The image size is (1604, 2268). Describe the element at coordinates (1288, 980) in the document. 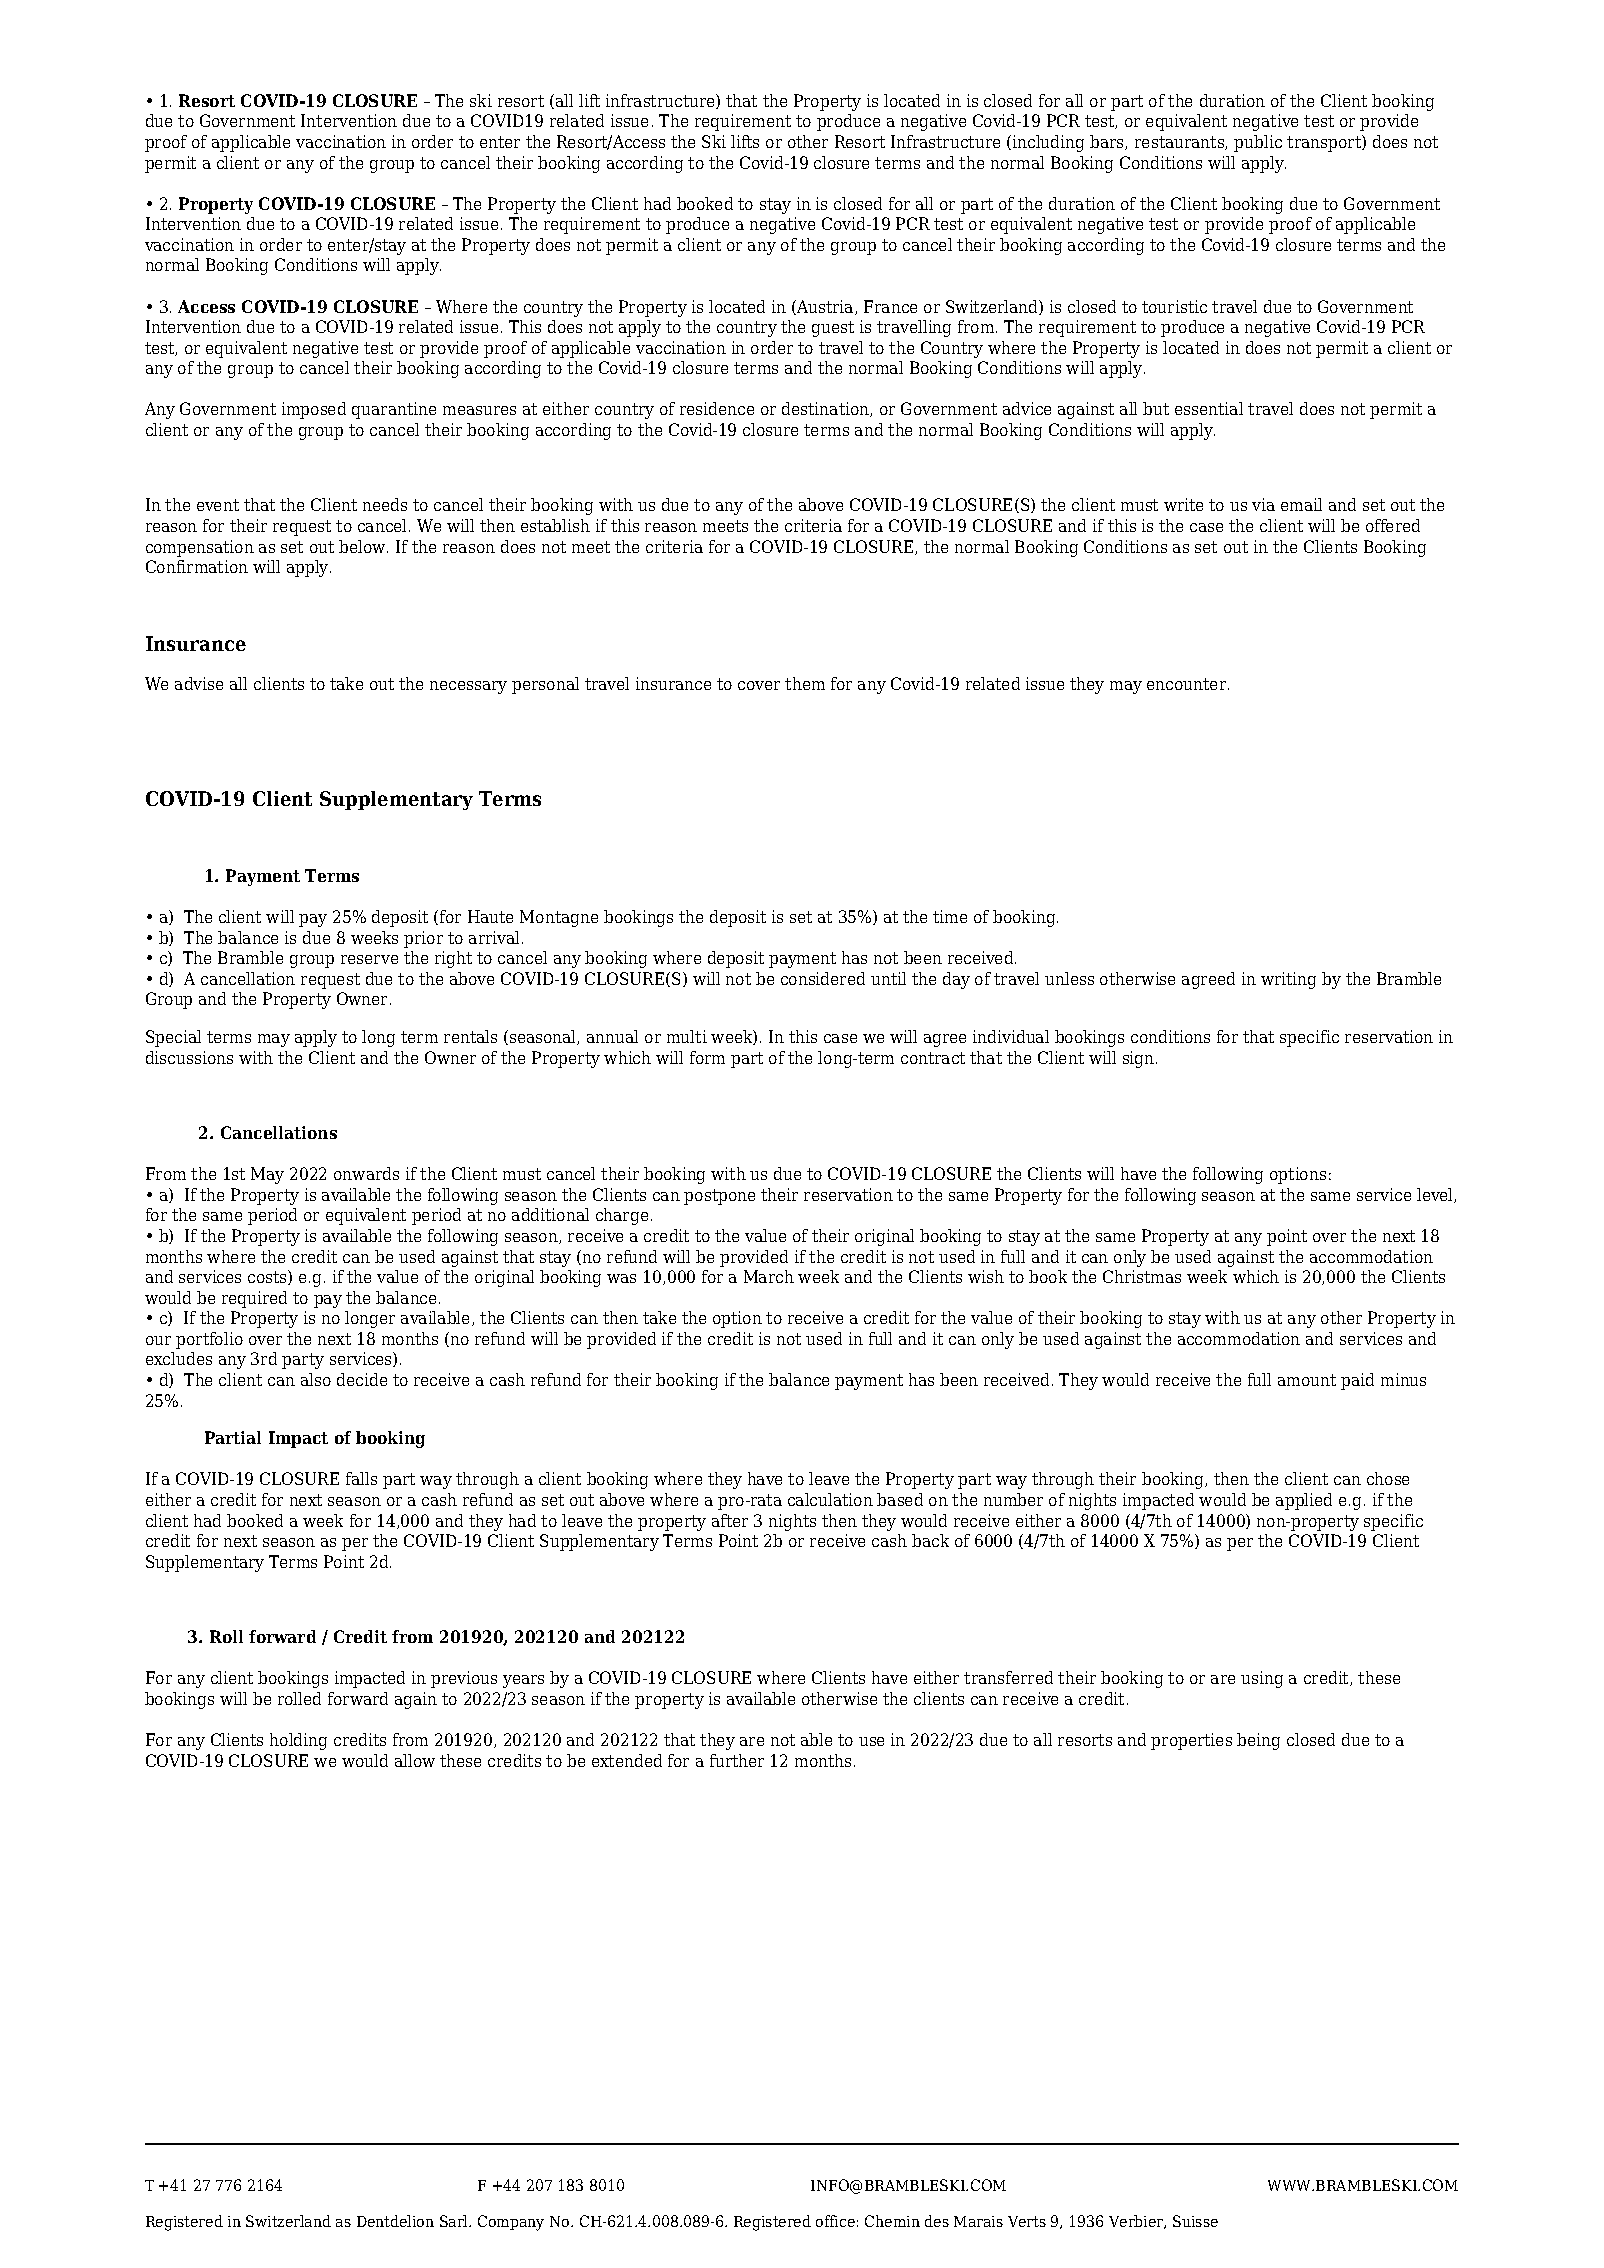

I see `writing` at that location.
